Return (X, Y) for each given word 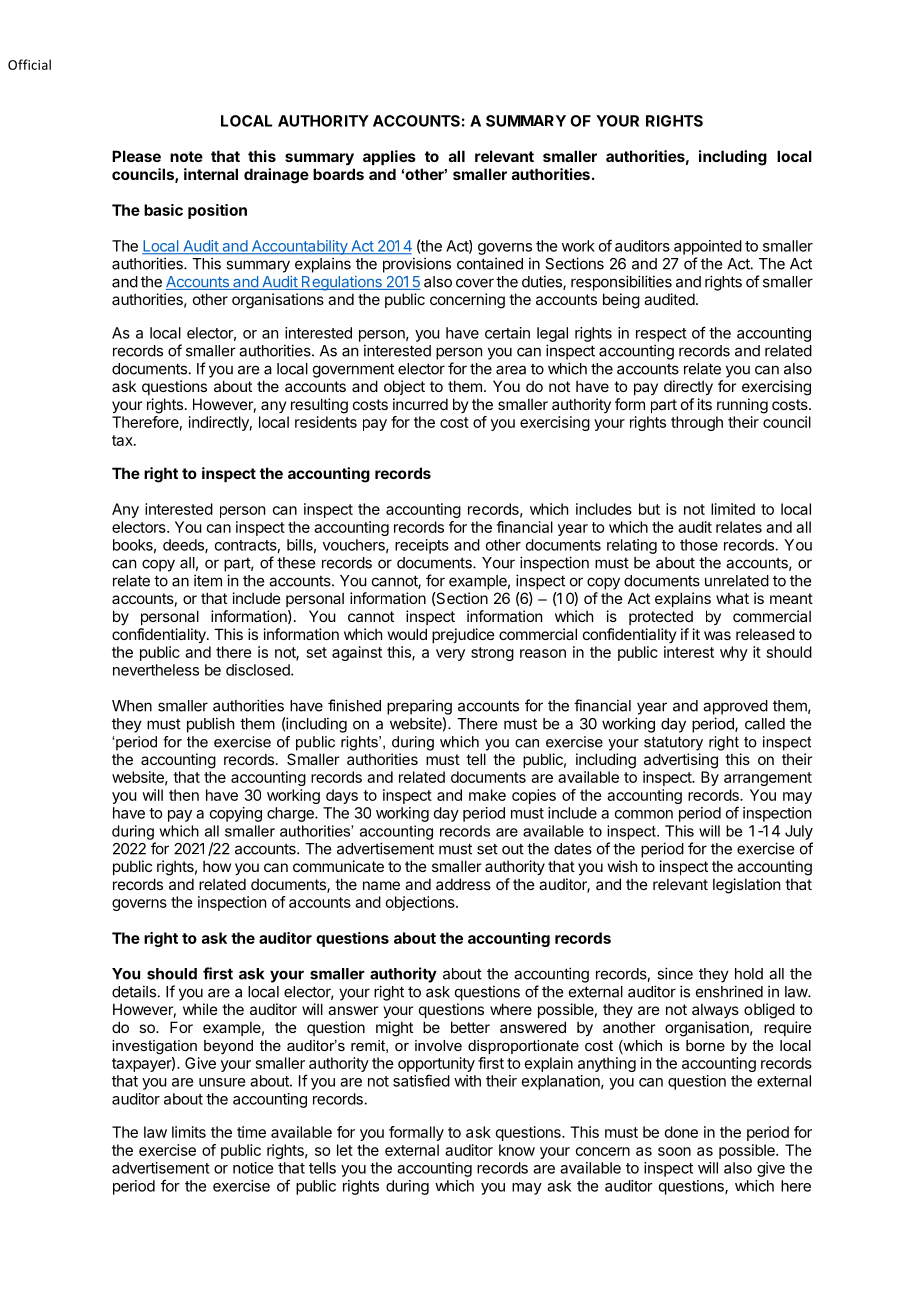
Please (136, 156)
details (134, 991)
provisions (417, 265)
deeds (184, 546)
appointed (708, 247)
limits (189, 1132)
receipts (422, 546)
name (381, 885)
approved (735, 707)
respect (661, 335)
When (132, 706)
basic (163, 210)
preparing (419, 707)
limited (733, 509)
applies (389, 157)
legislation (746, 886)
